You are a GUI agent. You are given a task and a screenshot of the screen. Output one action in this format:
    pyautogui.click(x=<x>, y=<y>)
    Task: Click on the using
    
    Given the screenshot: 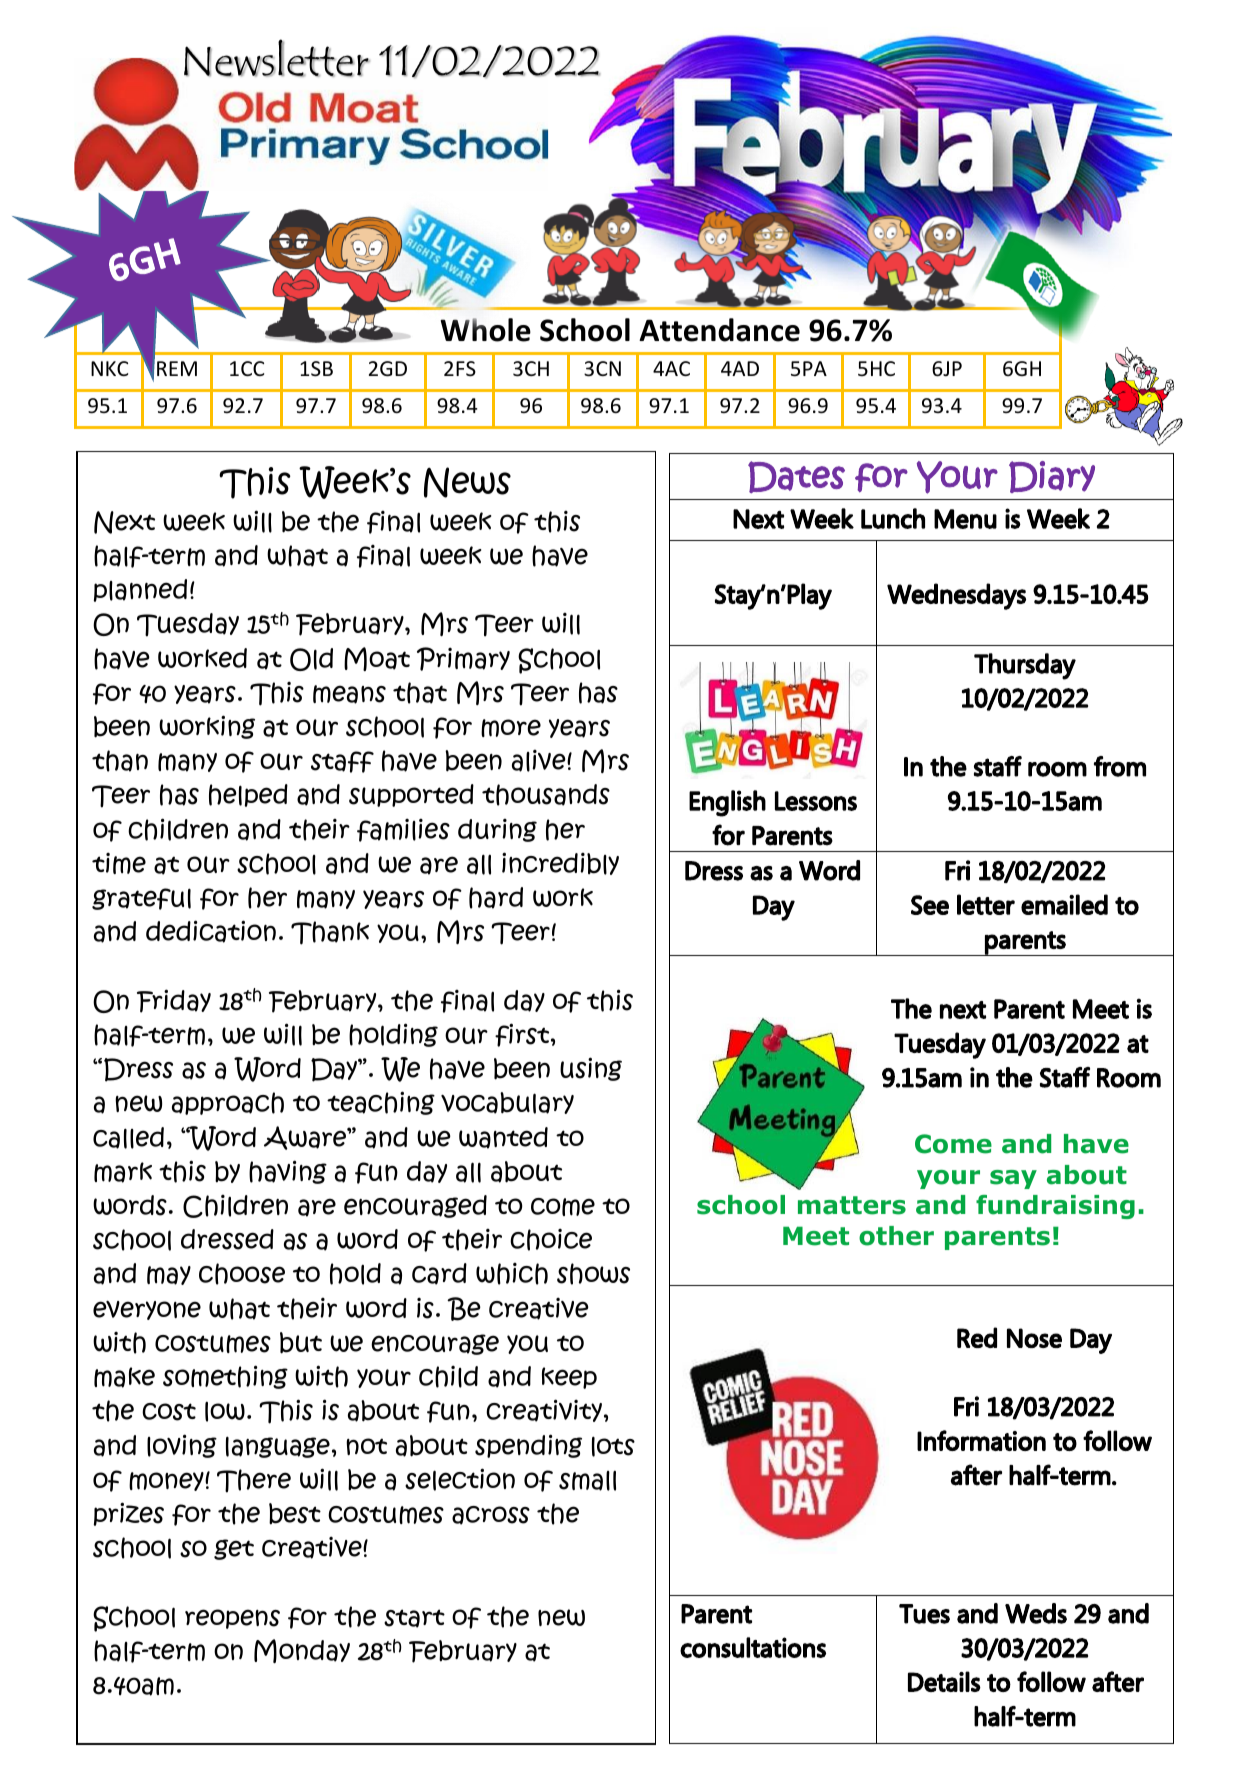 What is the action you would take?
    pyautogui.click(x=591, y=1069)
